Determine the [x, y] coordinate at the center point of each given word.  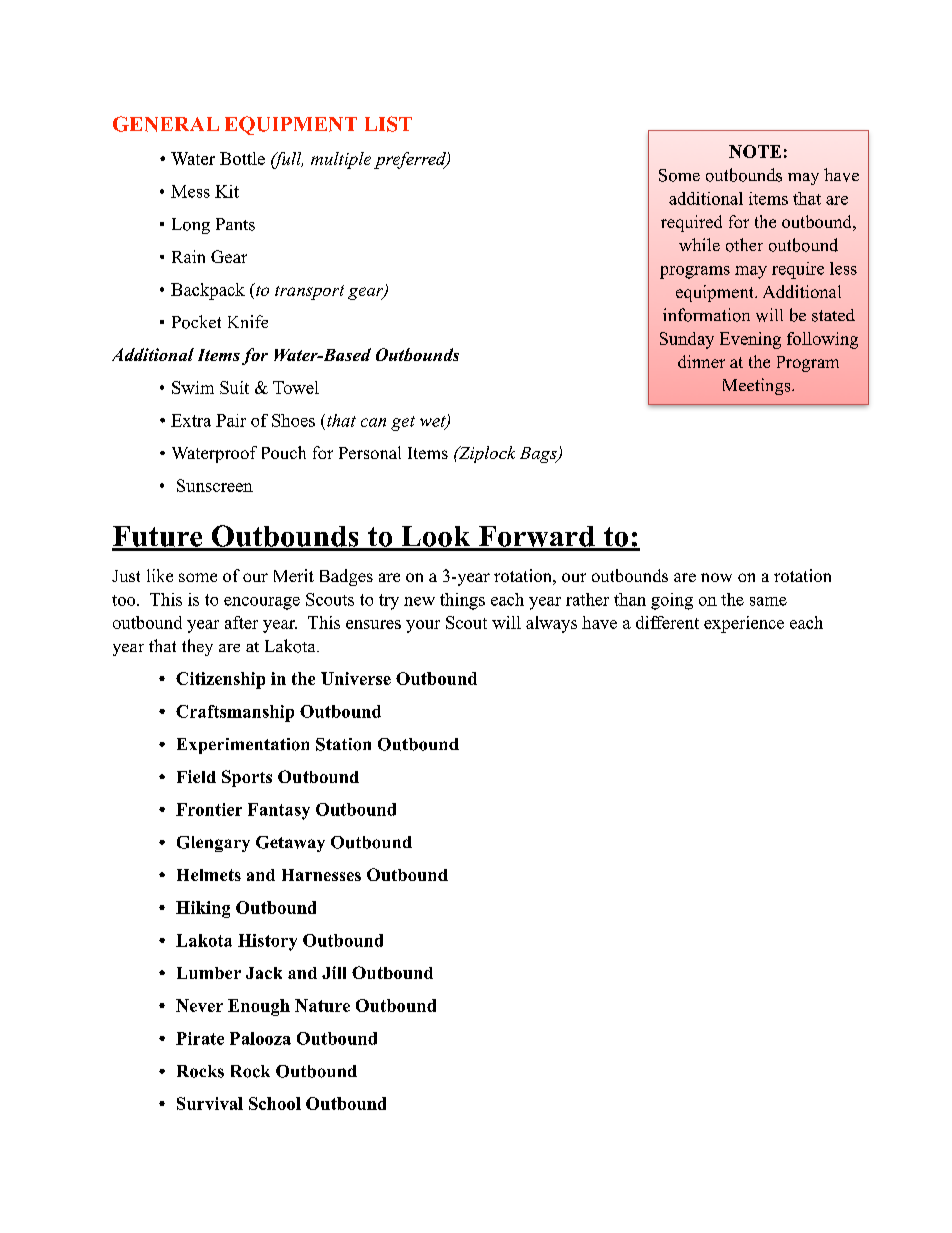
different [667, 622]
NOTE [755, 151]
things [462, 601]
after [241, 622]
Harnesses [321, 875]
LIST [388, 124]
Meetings [758, 386]
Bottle [242, 158]
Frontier [209, 809]
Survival [210, 1103]
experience [744, 624]
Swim [193, 387]
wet [434, 422]
